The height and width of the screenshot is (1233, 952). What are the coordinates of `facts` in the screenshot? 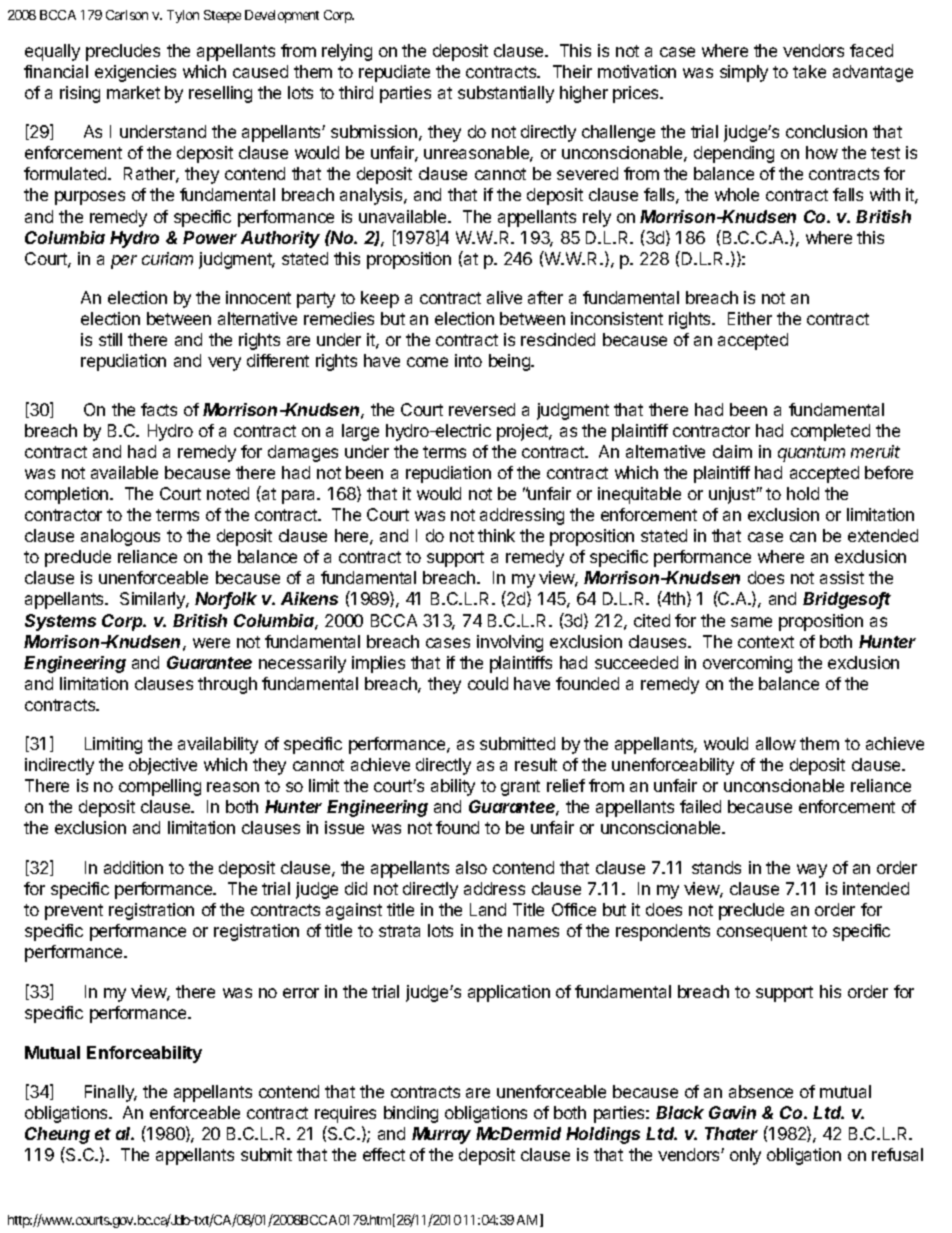 It's located at (159, 409).
